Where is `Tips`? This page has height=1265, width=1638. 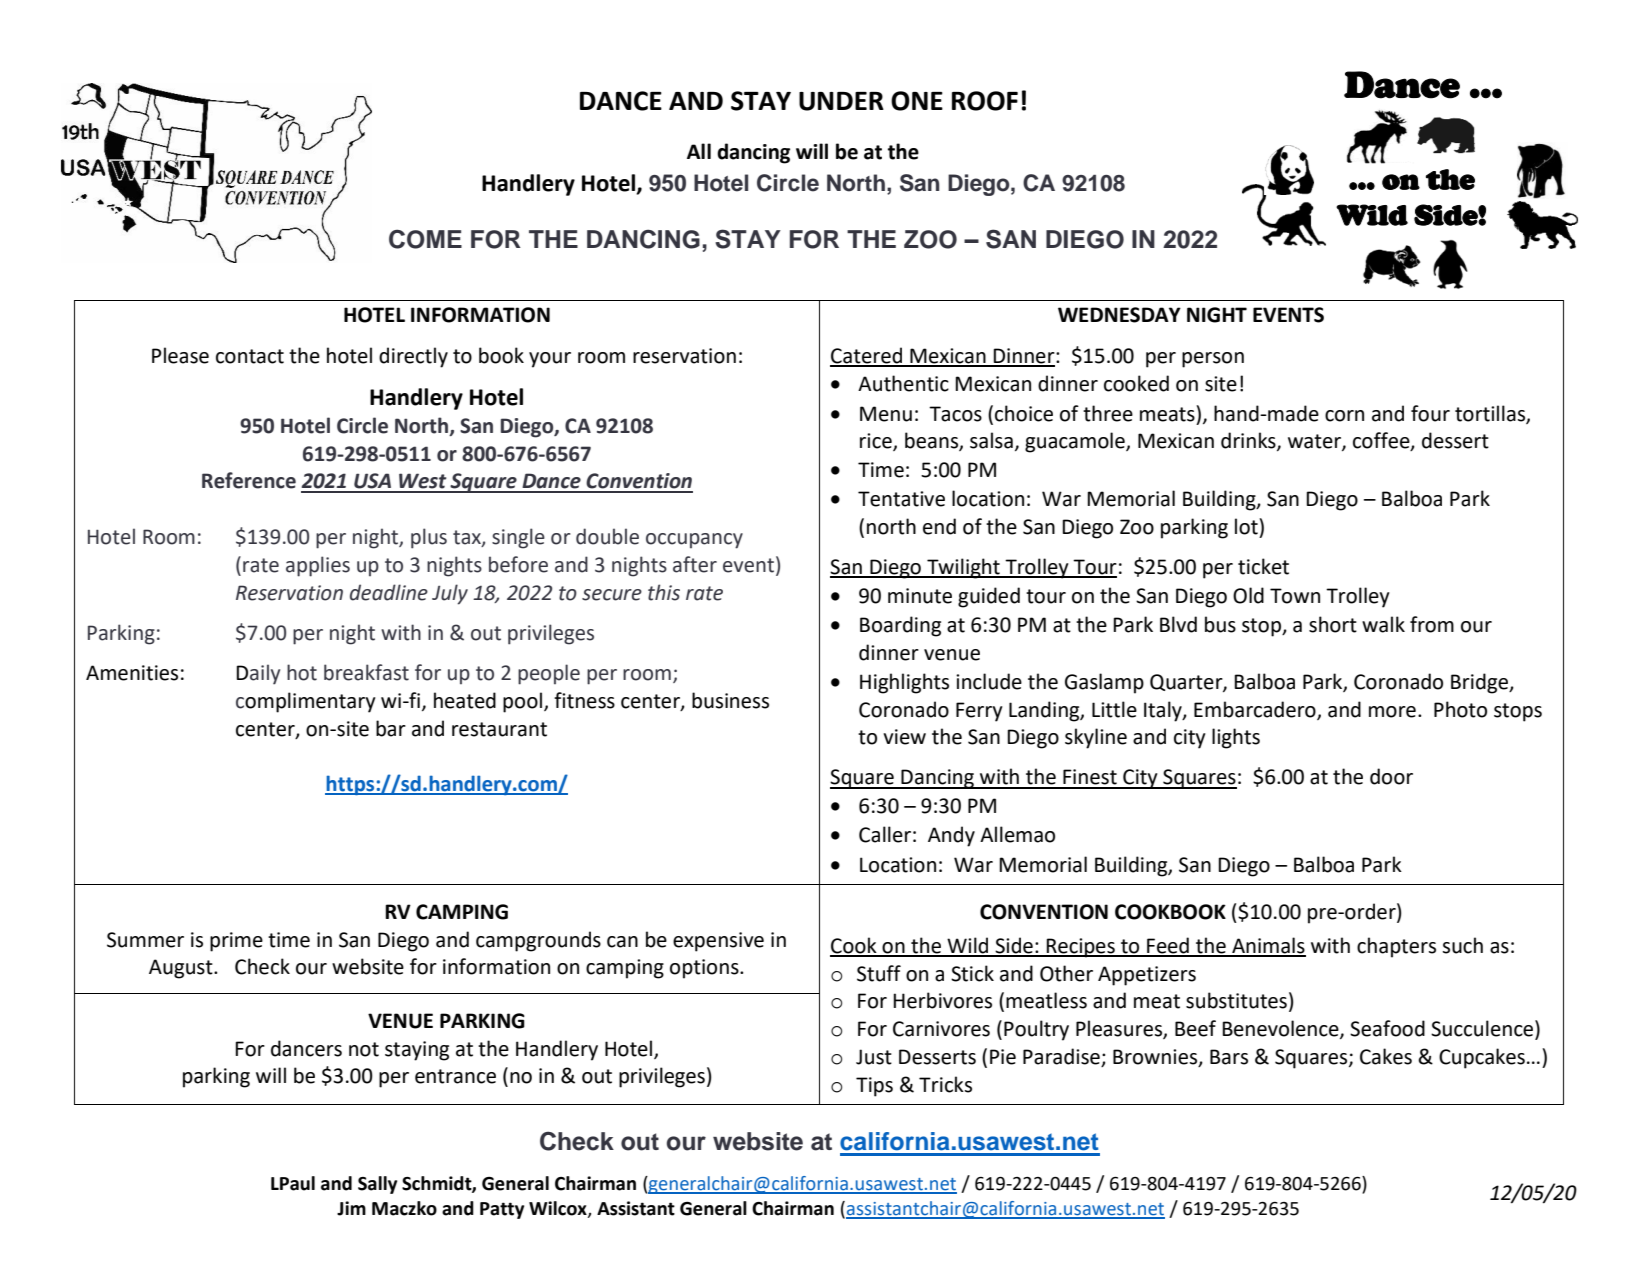
Tips is located at coordinates (874, 1087).
